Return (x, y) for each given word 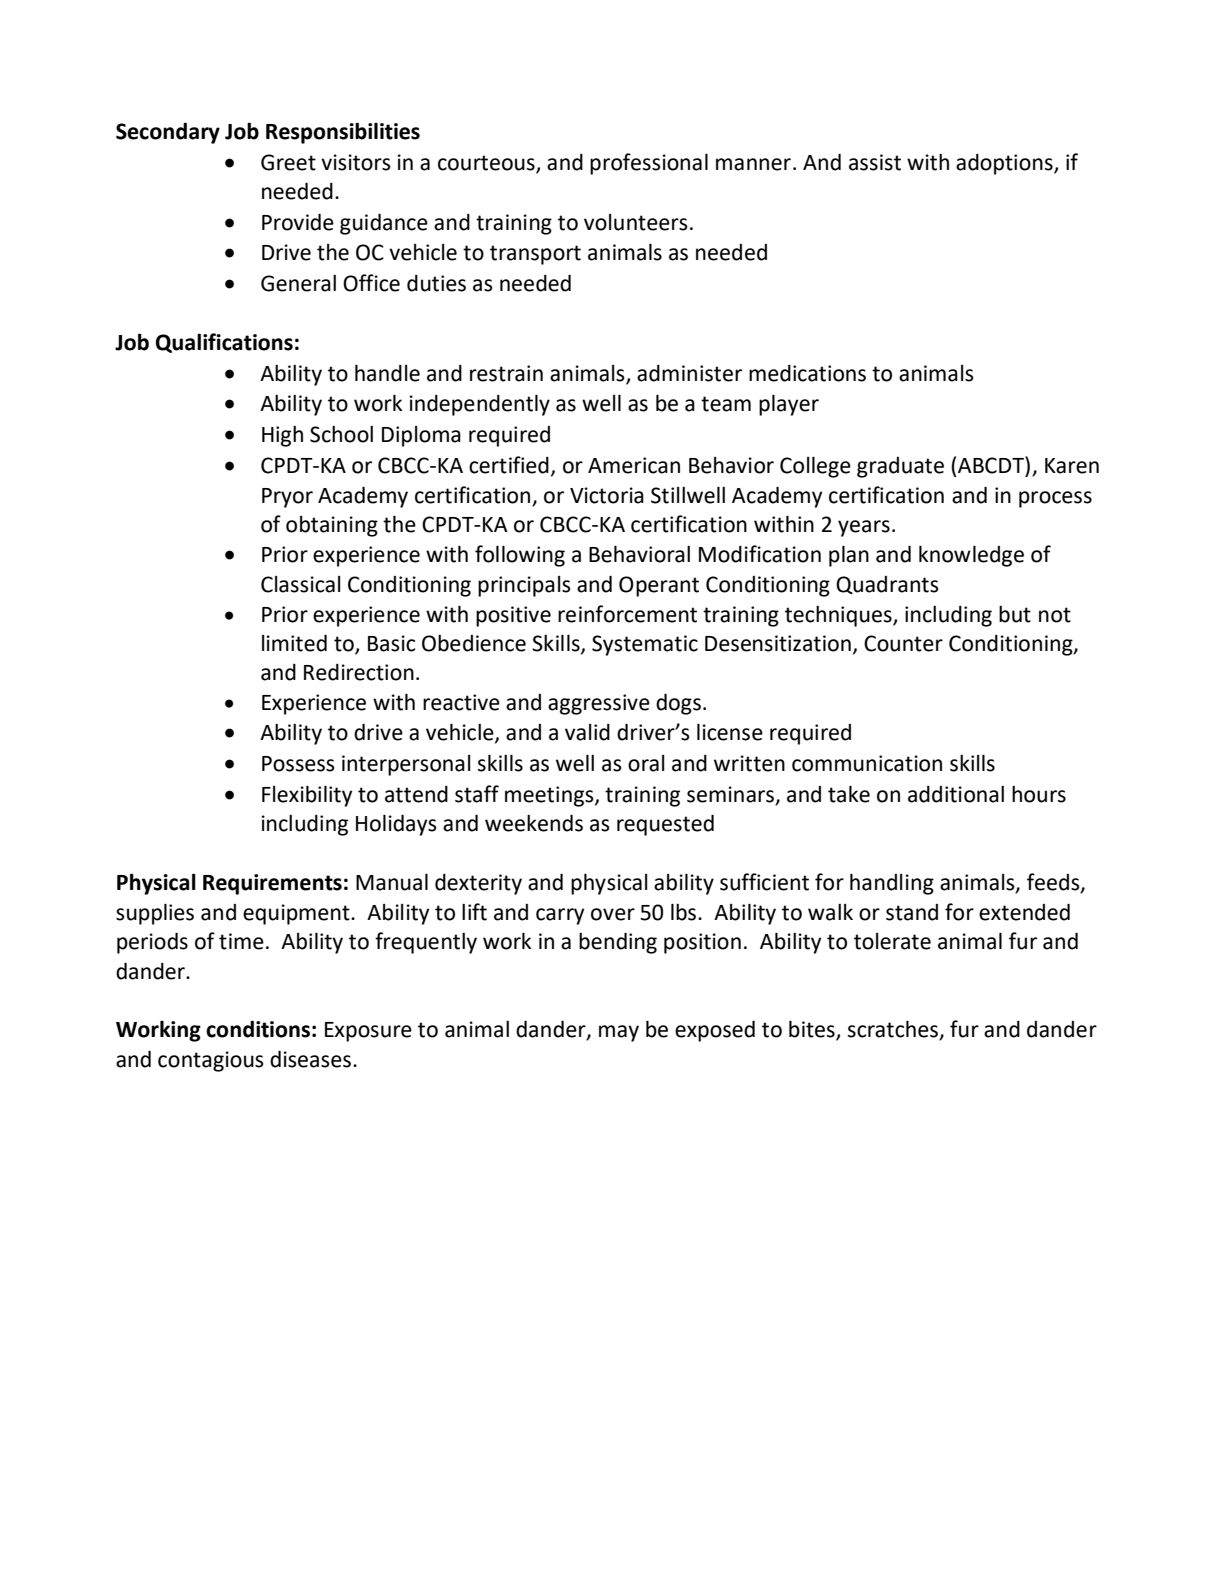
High (282, 436)
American (634, 465)
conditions (258, 1029)
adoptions (1005, 164)
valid (587, 732)
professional (649, 164)
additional (956, 794)
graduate (900, 467)
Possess (298, 764)
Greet (288, 162)
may (619, 1033)
